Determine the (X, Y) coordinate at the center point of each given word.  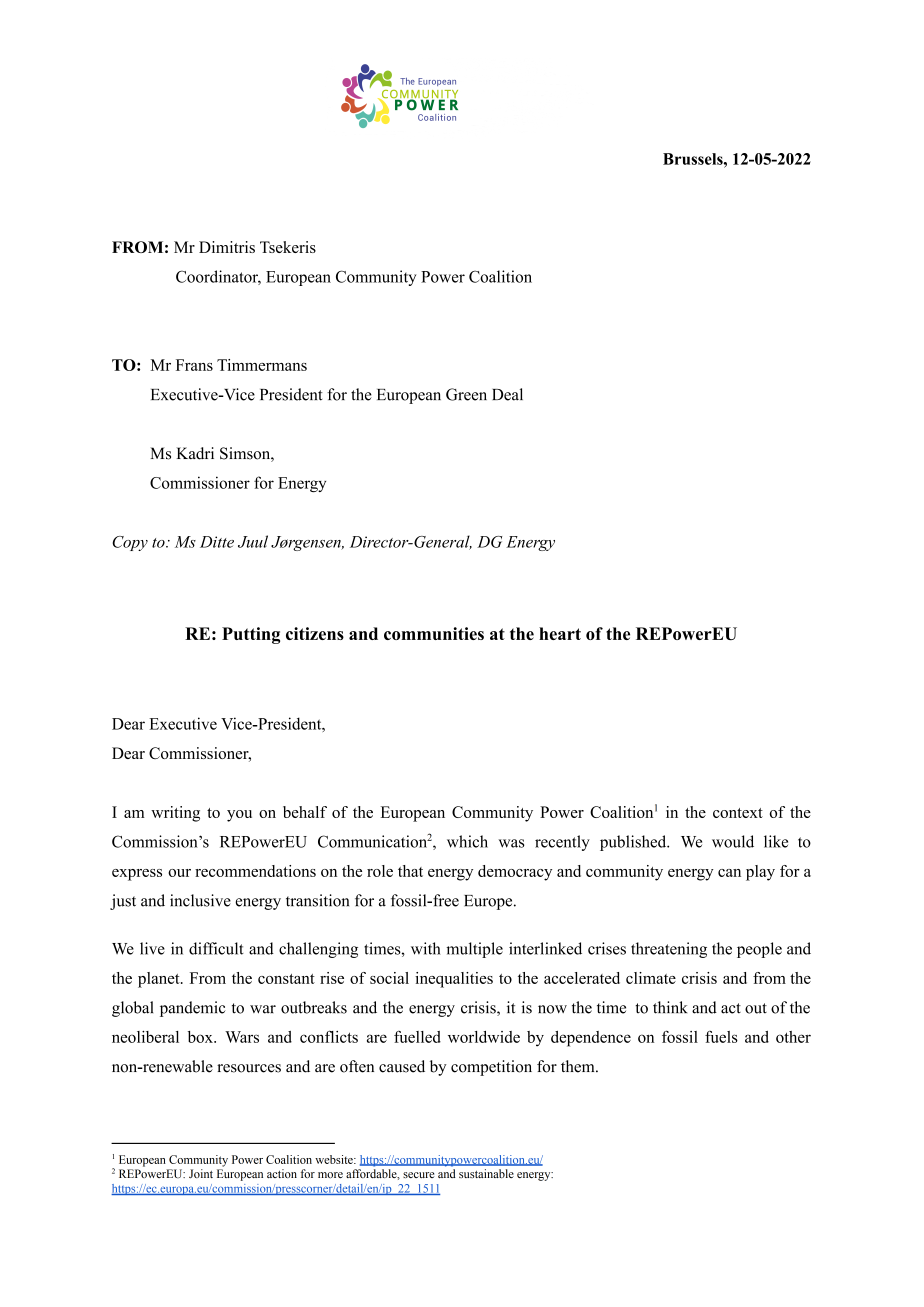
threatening (669, 950)
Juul (253, 541)
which (467, 841)
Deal (507, 394)
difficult (216, 948)
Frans (194, 365)
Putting (251, 635)
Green (466, 394)
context (738, 813)
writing (175, 814)
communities (434, 633)
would (733, 841)
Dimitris (227, 247)
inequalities (454, 980)
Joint (201, 1173)
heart (560, 633)
